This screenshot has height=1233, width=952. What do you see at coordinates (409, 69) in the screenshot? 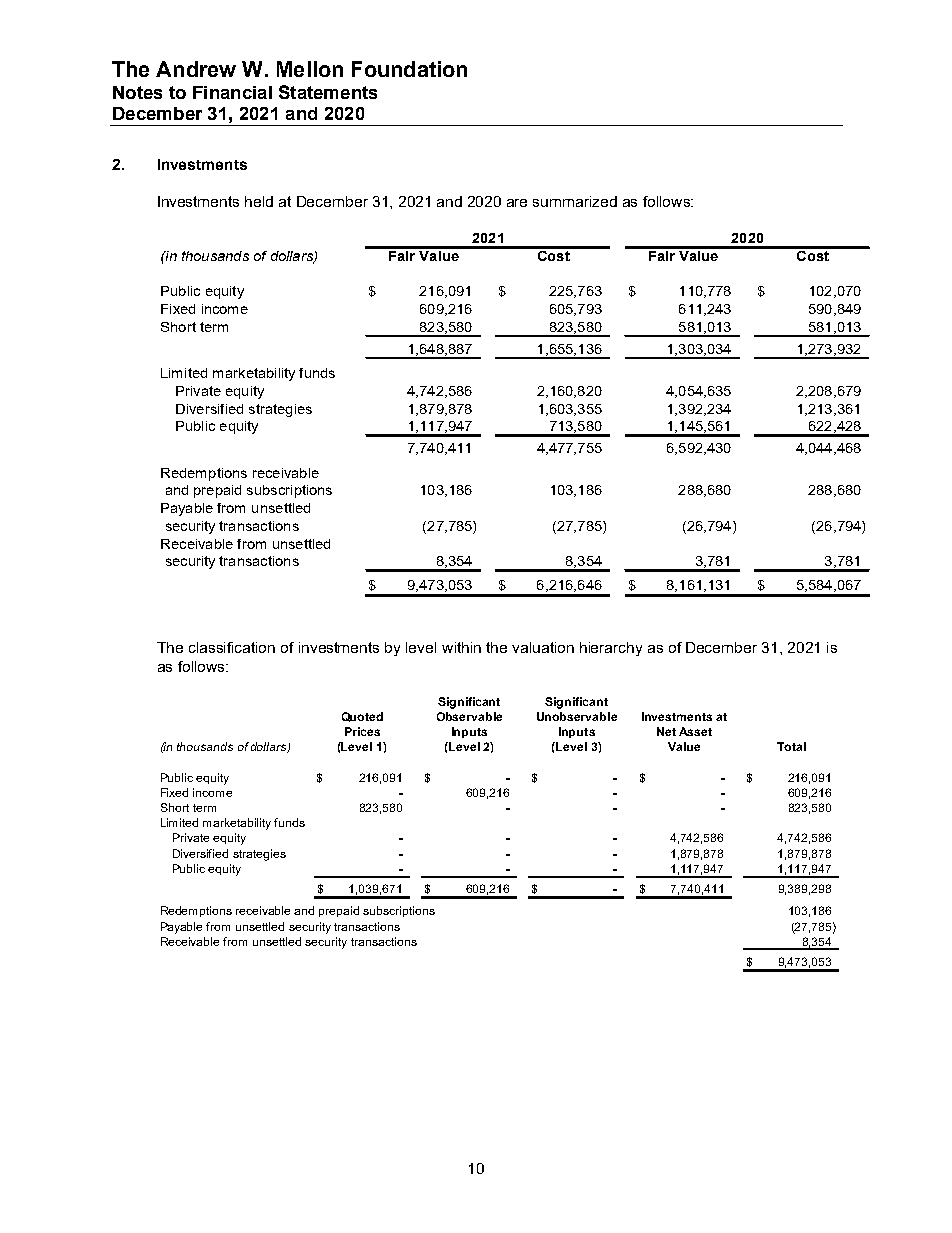
I see `Foundation` at bounding box center [409, 69].
